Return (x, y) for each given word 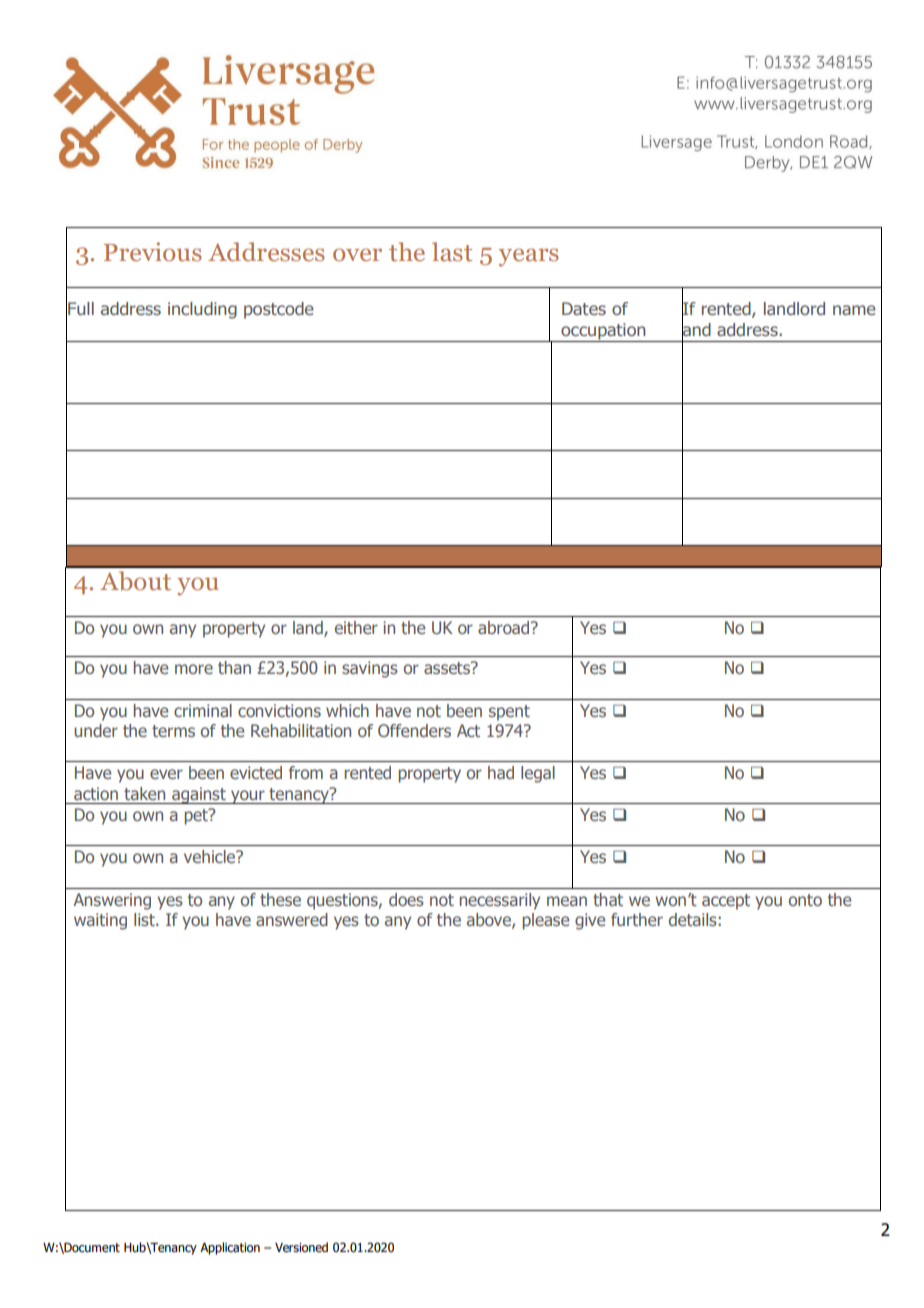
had (501, 772)
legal (538, 774)
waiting (100, 921)
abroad (505, 627)
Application (230, 1248)
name (854, 310)
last (452, 252)
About (135, 581)
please (546, 921)
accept (726, 902)
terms (173, 731)
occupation (603, 332)
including (202, 310)
